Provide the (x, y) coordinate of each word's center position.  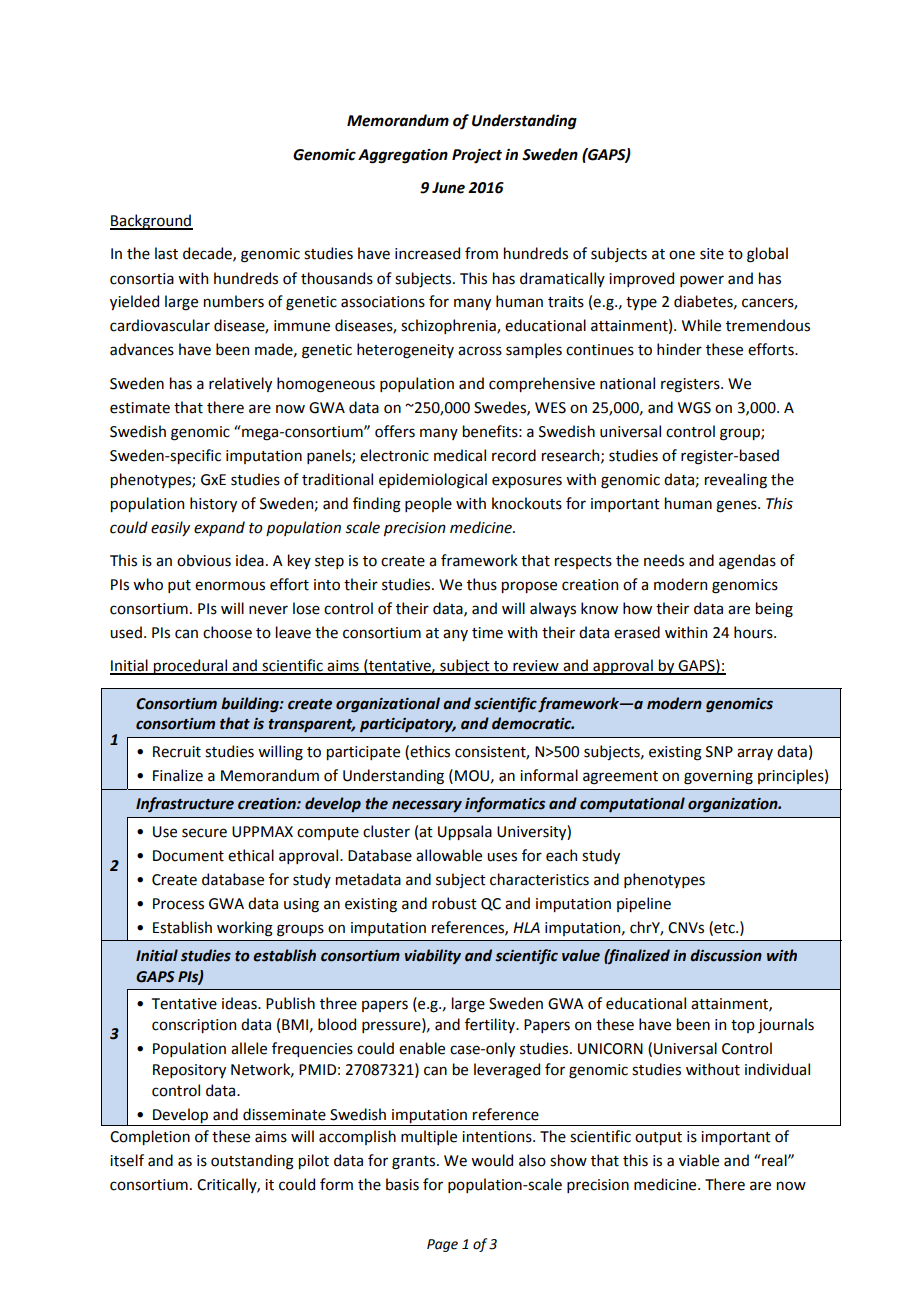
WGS (694, 408)
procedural (191, 667)
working (245, 929)
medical (460, 455)
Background (151, 222)
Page (442, 1245)
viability (433, 956)
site (712, 254)
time (487, 633)
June (448, 188)
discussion (726, 955)
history (213, 504)
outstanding (252, 1162)
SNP (719, 752)
